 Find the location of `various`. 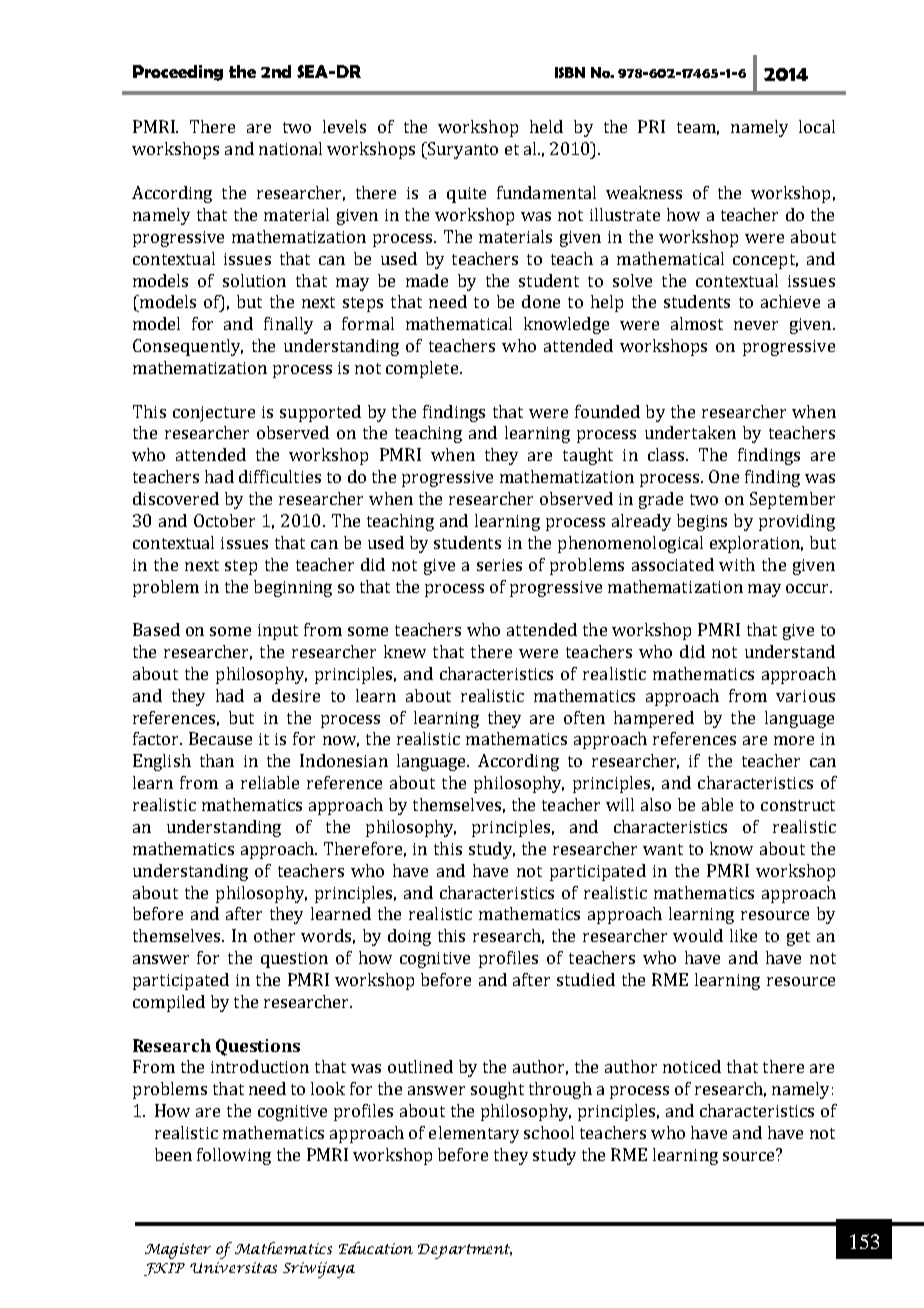

various is located at coordinates (805, 696).
